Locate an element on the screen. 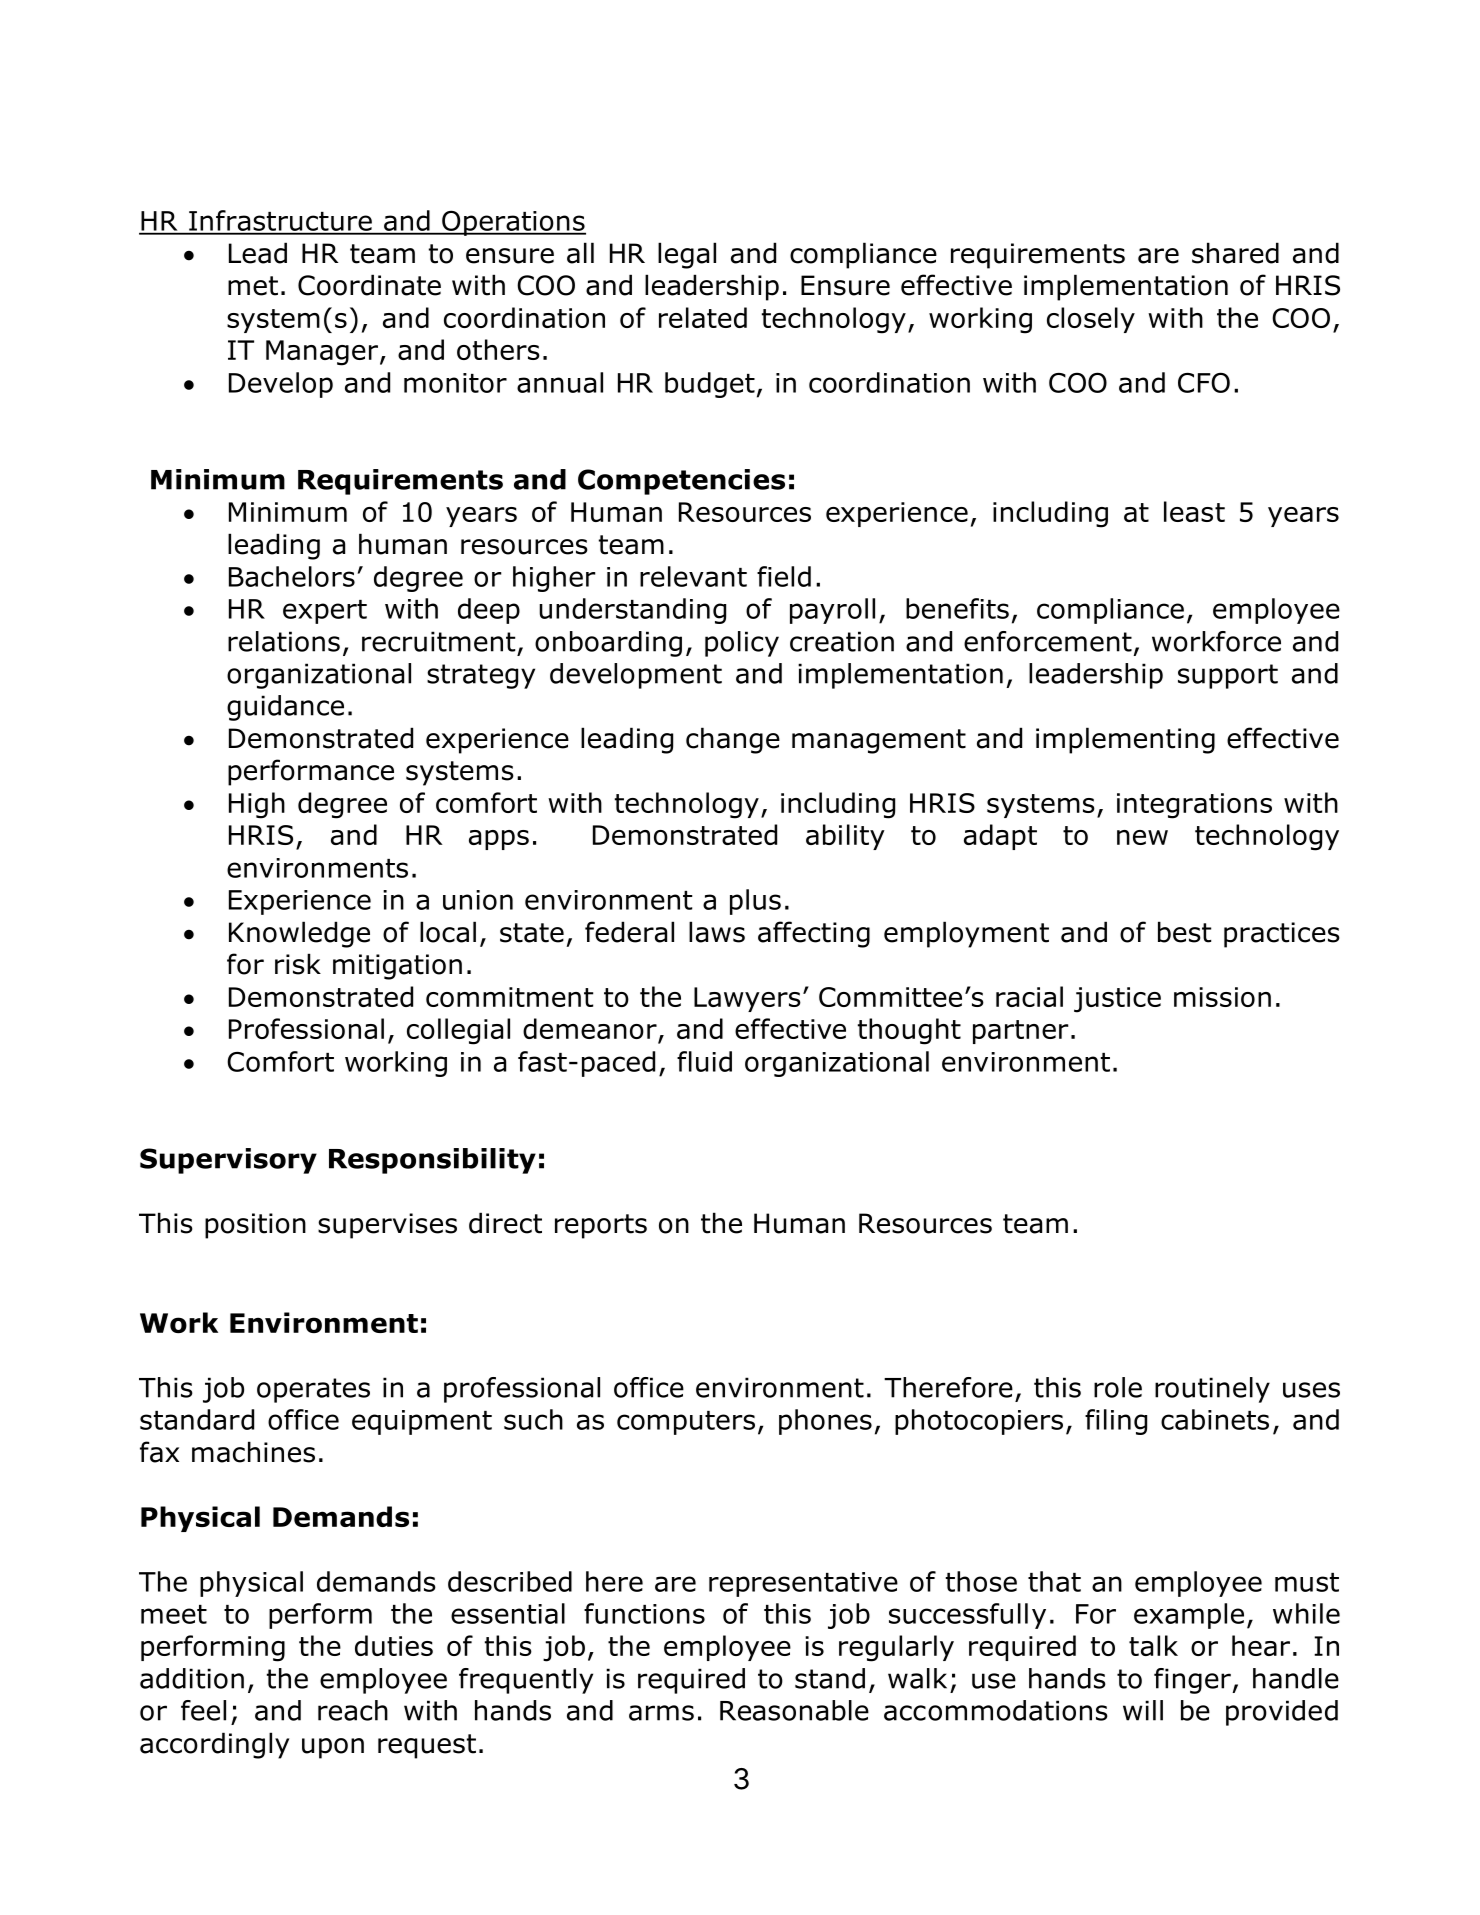 The height and width of the screenshot is (1915, 1480). reach is located at coordinates (353, 1710).
